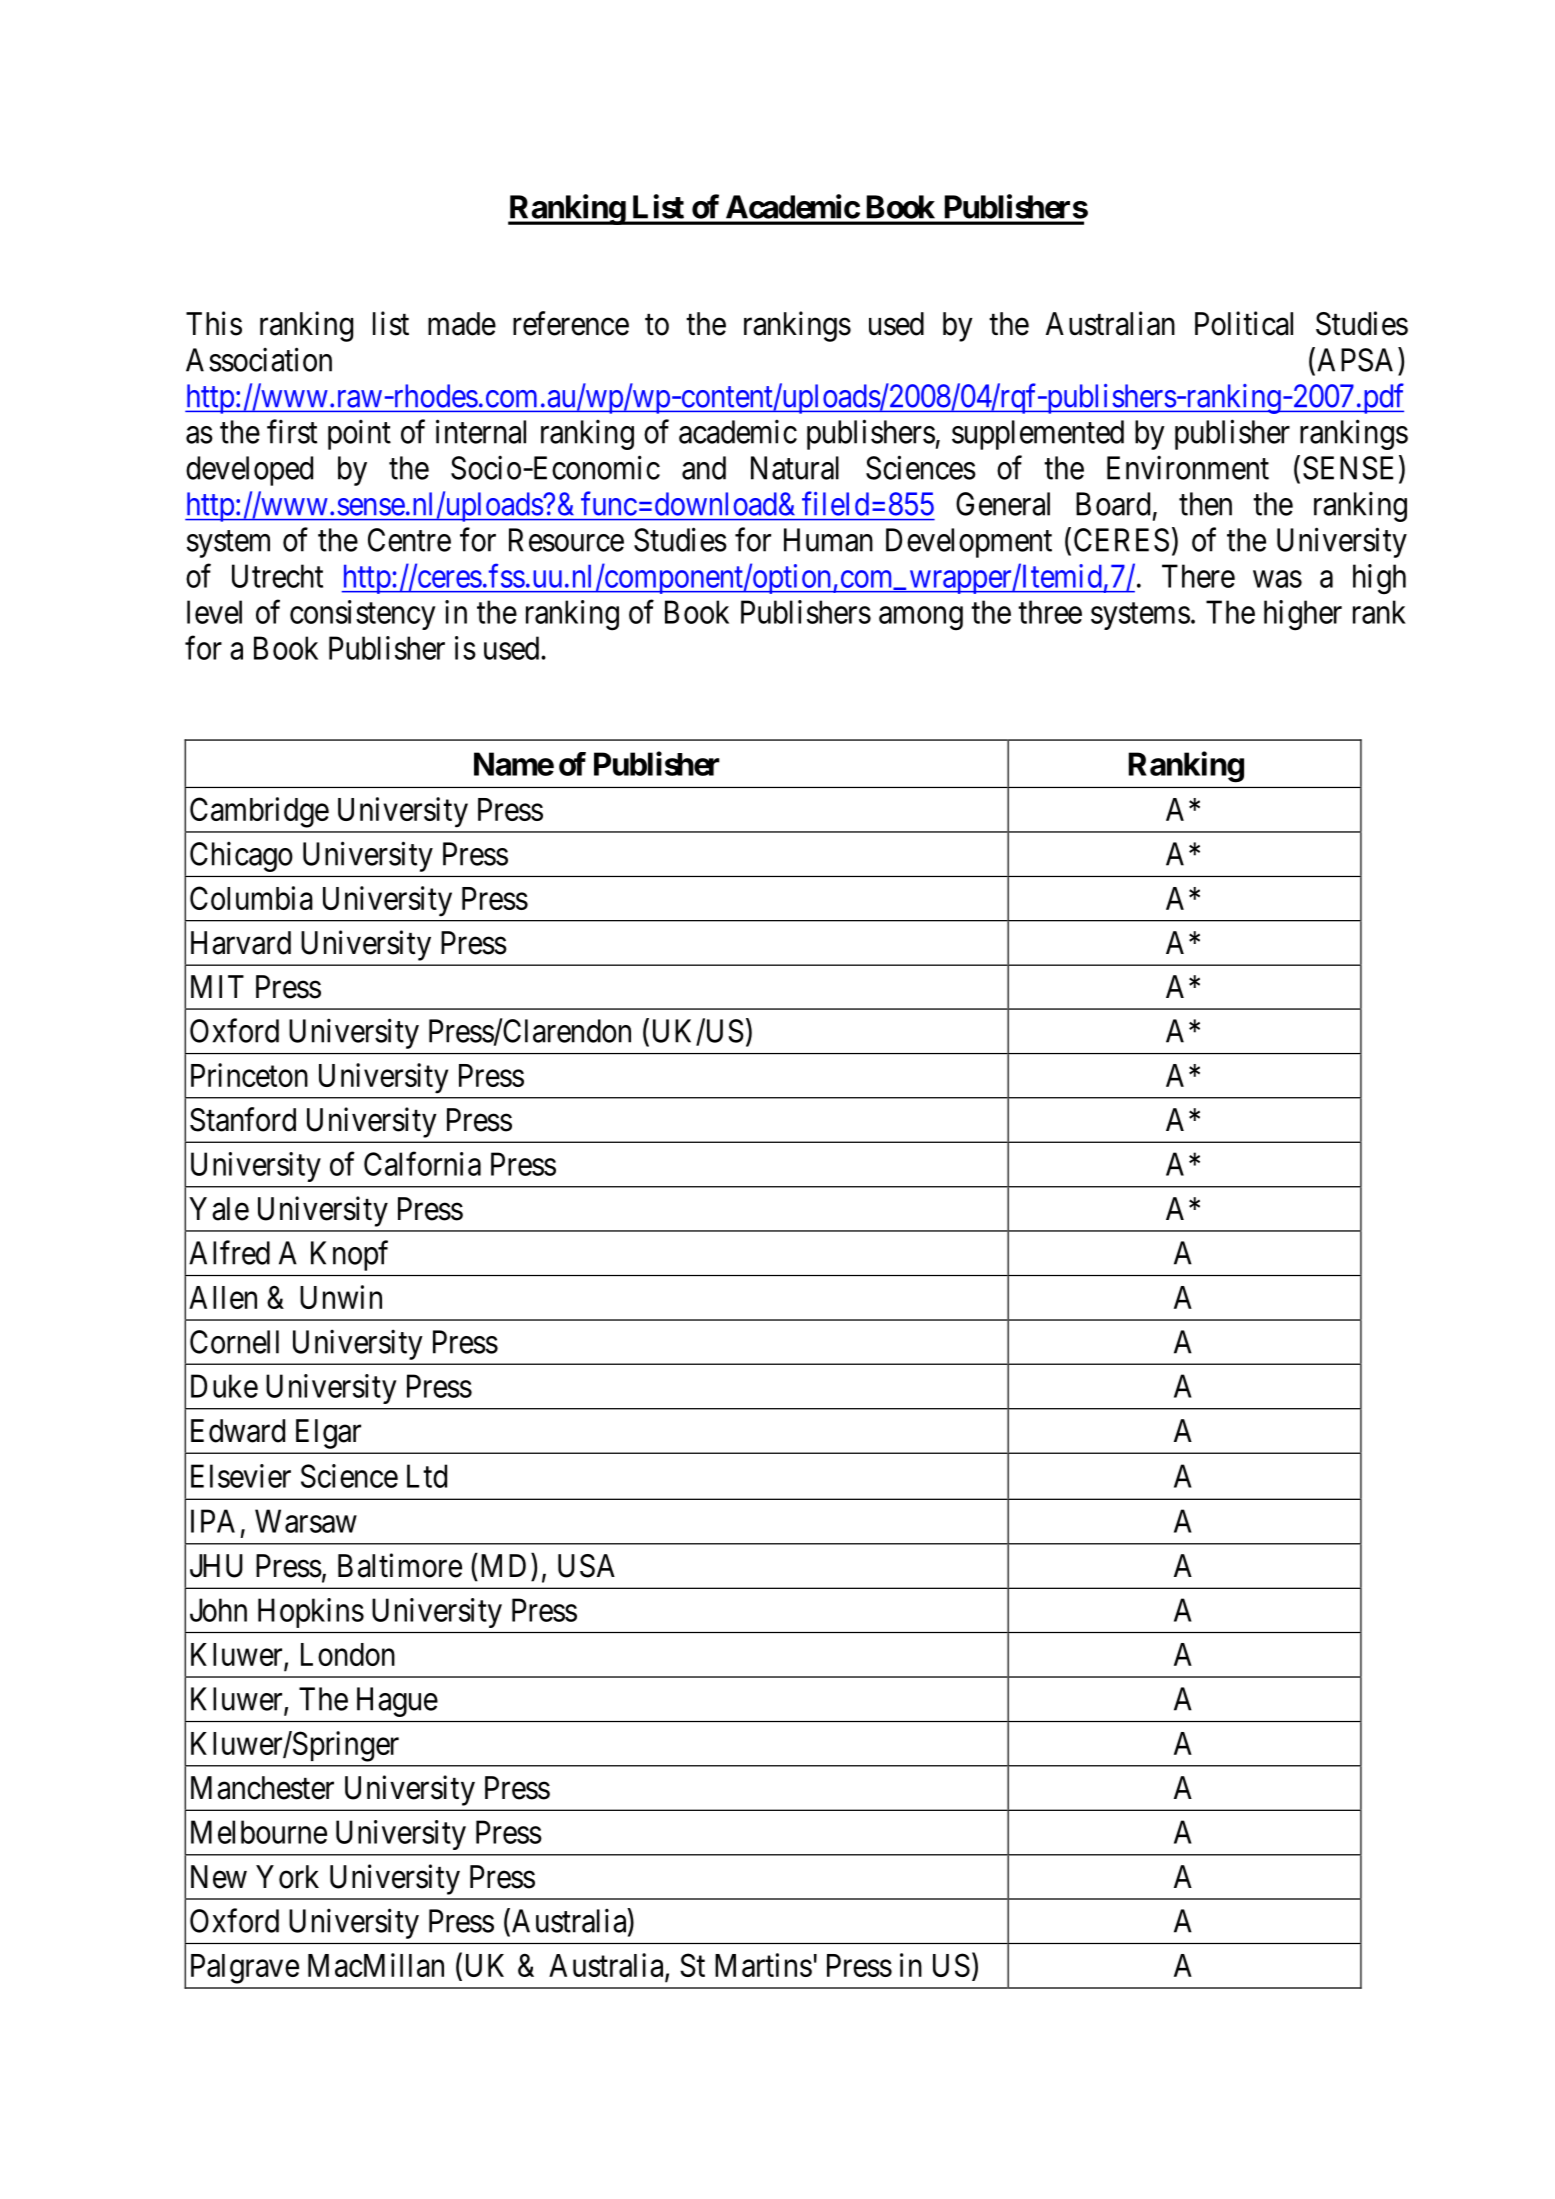 This screenshot has width=1555, height=2199. Describe the element at coordinates (921, 619) in the screenshot. I see `among` at that location.
